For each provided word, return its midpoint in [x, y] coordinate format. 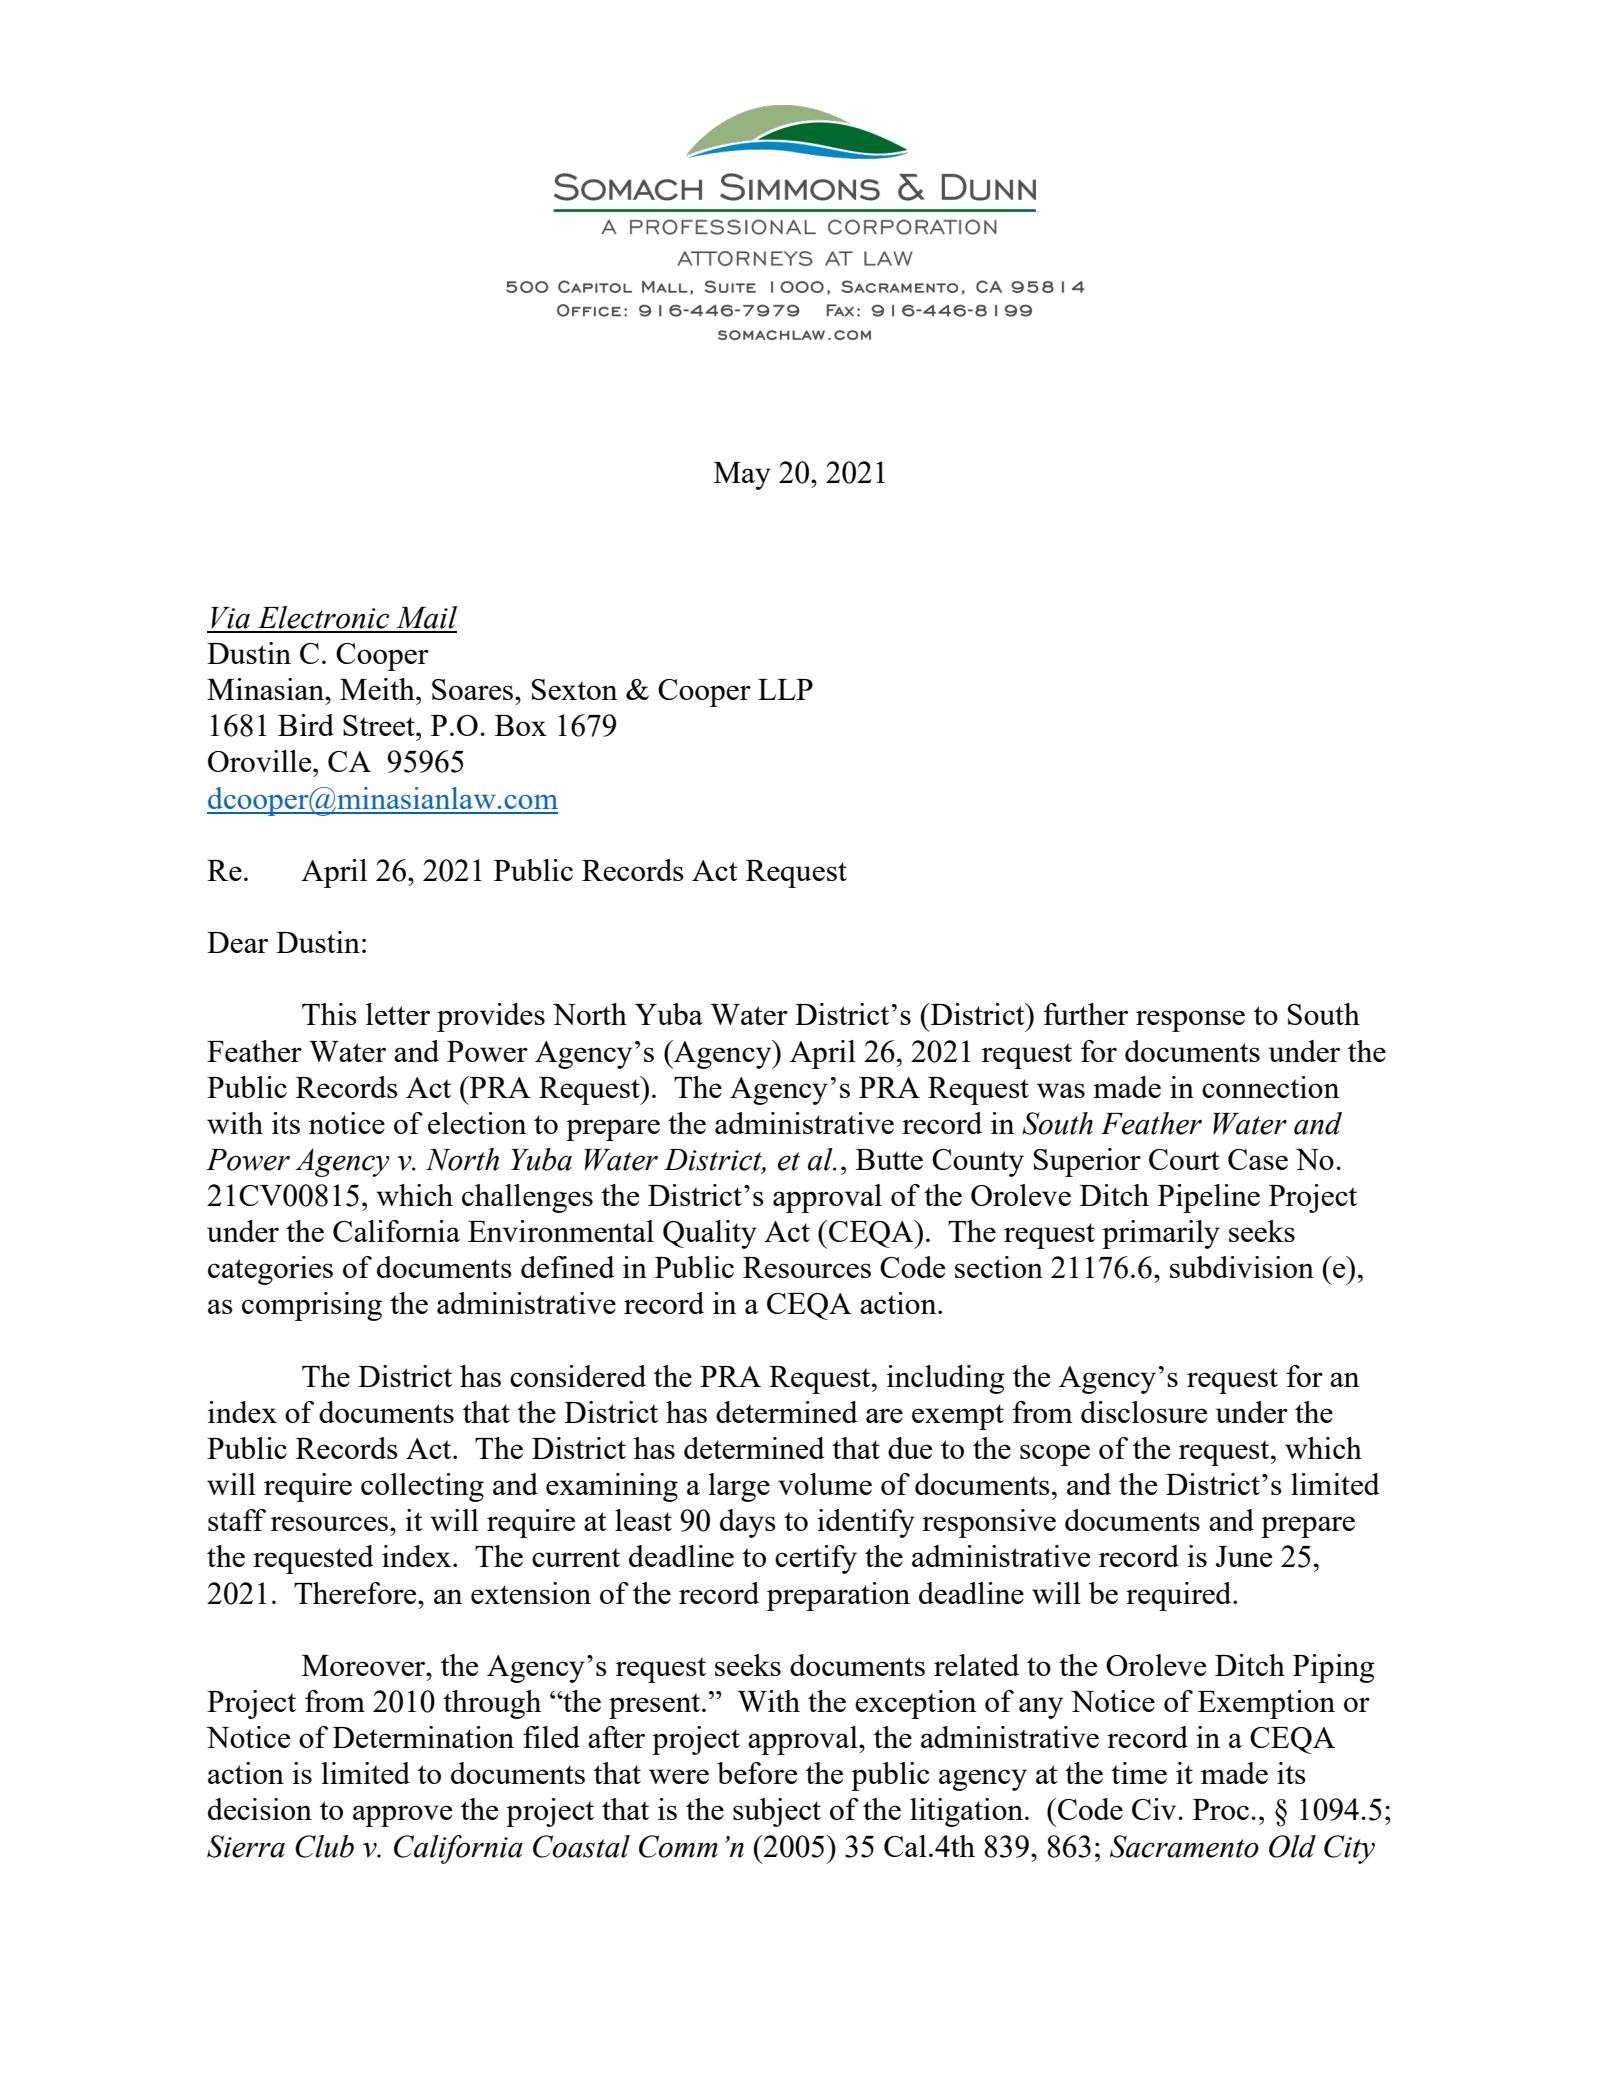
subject [777, 1812]
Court [1184, 1159]
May [742, 476]
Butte [889, 1159]
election [477, 1123]
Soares [474, 689]
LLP [785, 689]
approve [402, 1816]
